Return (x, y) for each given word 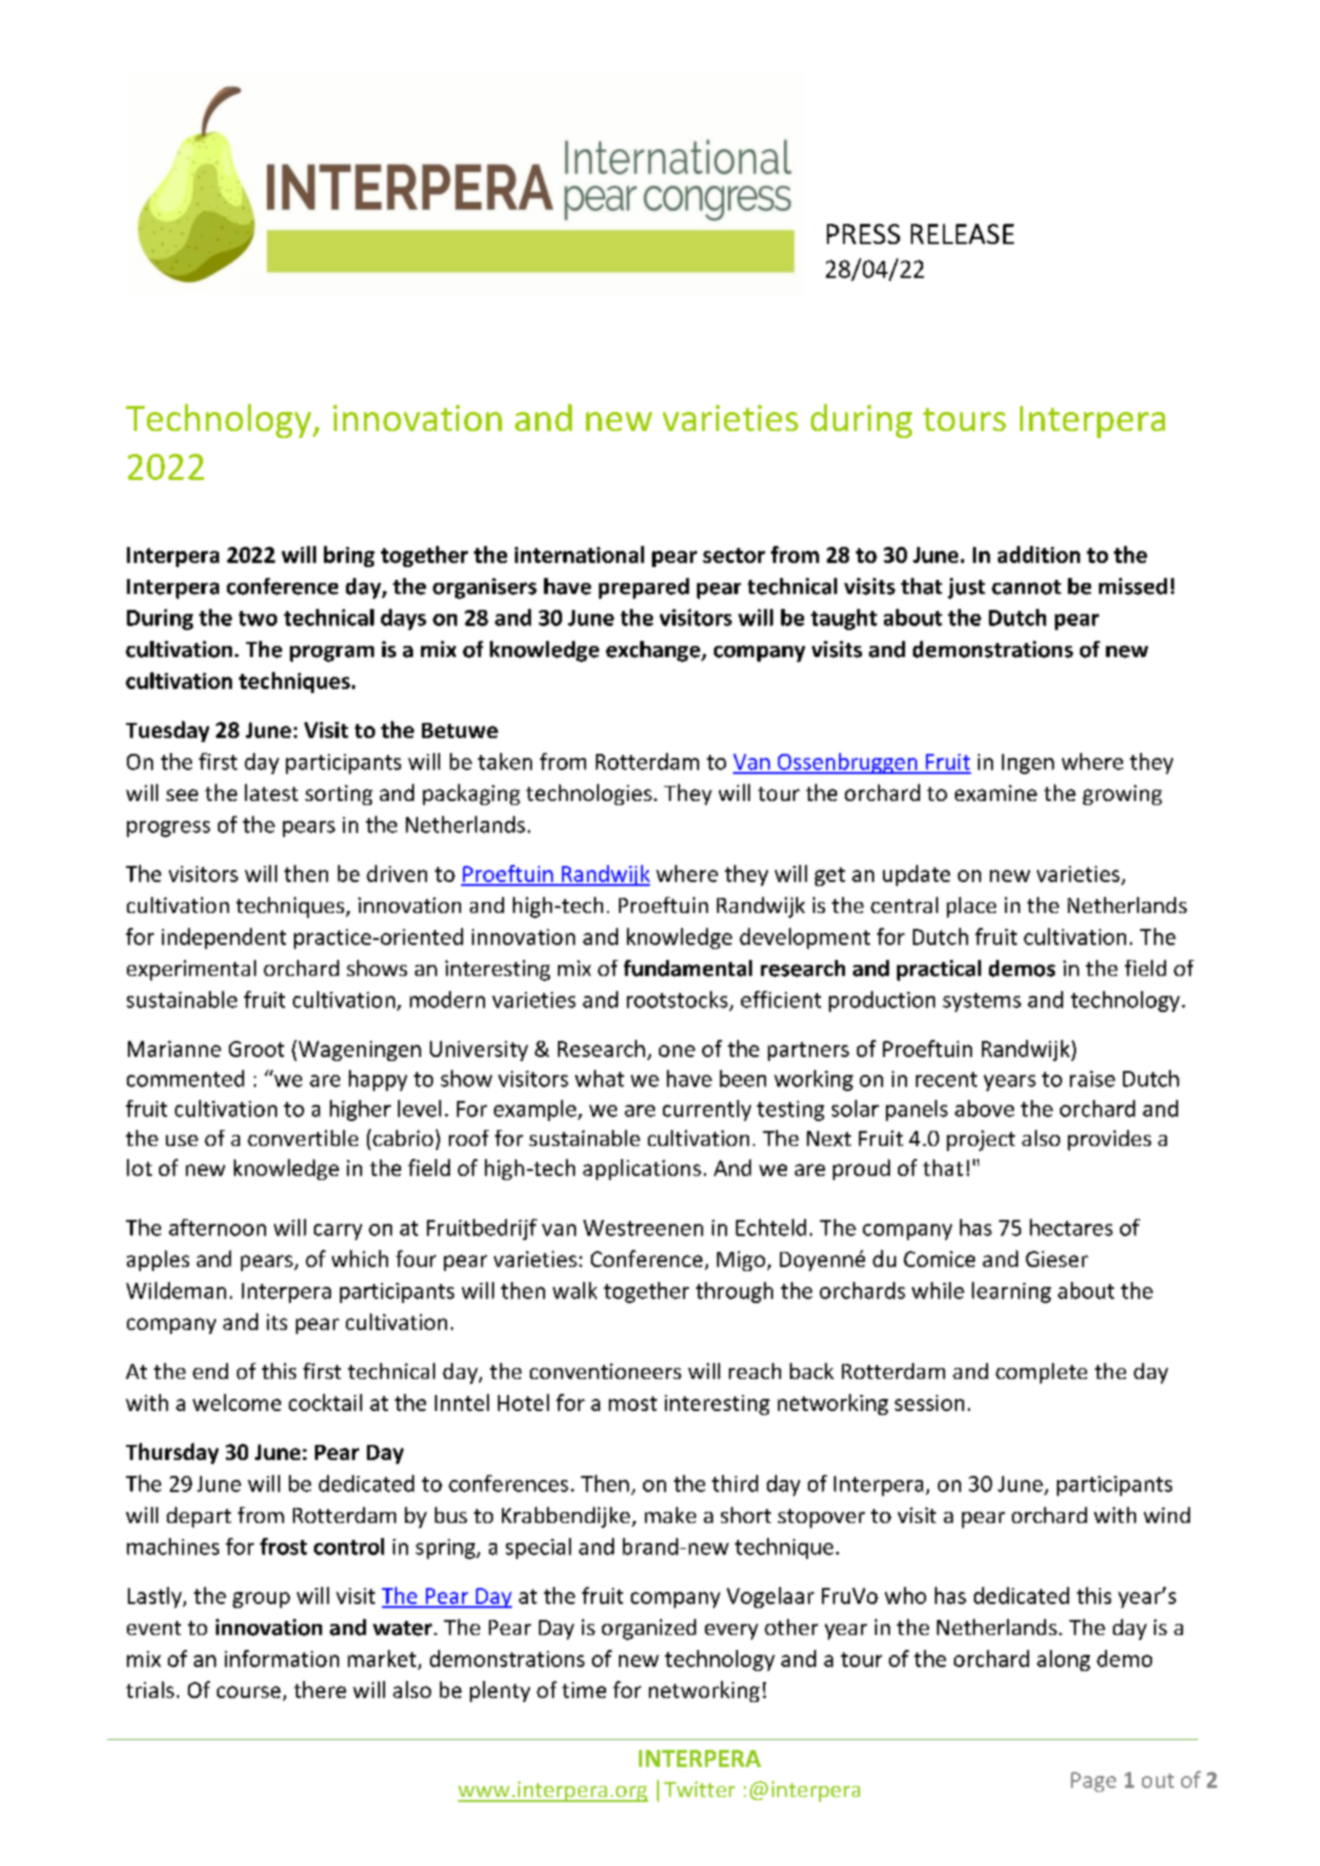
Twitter (699, 1789)
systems (982, 1002)
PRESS (863, 234)
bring (349, 556)
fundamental (688, 968)
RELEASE (962, 234)
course (249, 1692)
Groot (256, 1049)
